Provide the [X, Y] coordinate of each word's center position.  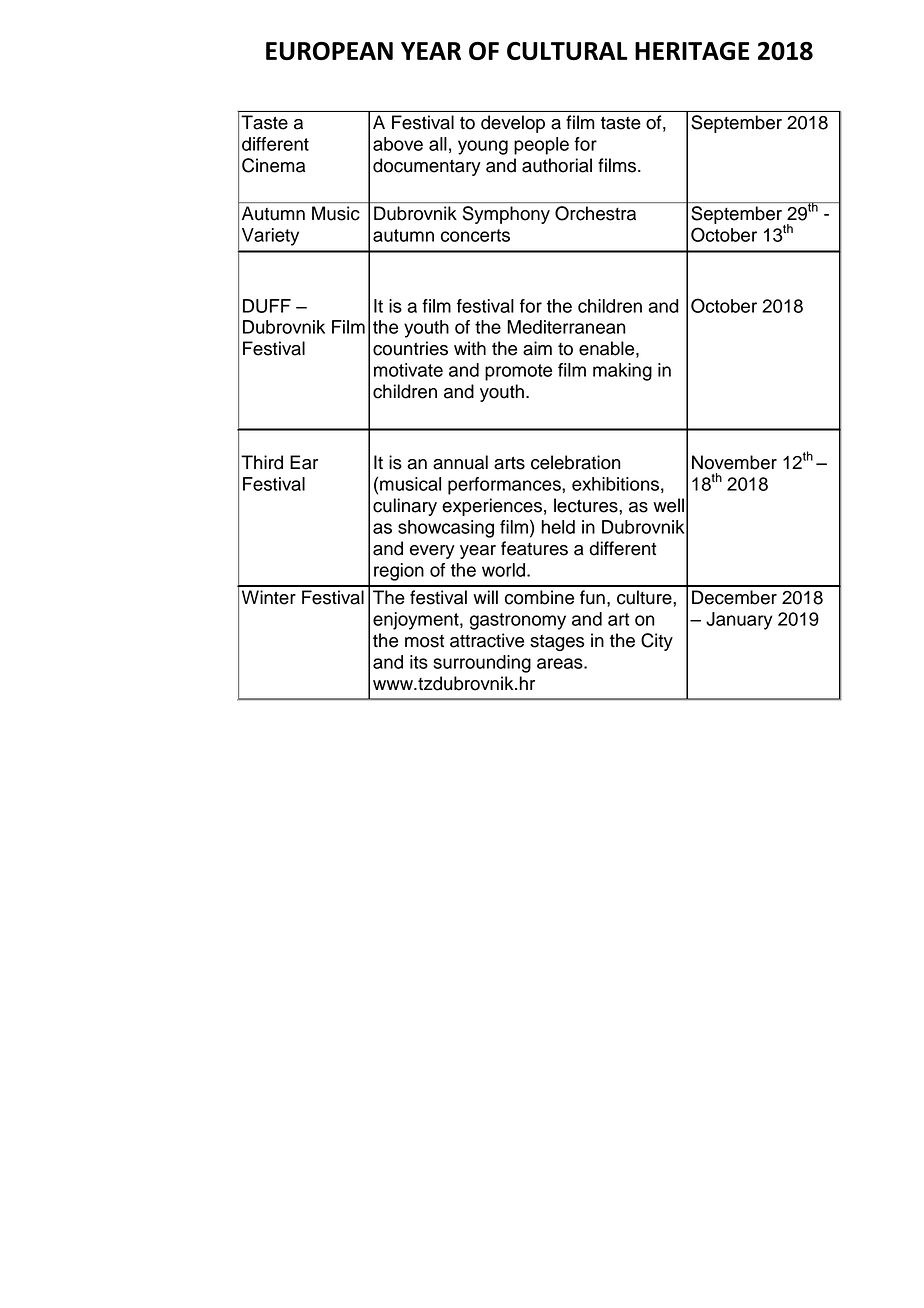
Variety [270, 237]
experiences [492, 507]
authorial [557, 165]
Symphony [506, 215]
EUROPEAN [329, 51]
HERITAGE [692, 51]
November [734, 462]
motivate [408, 370]
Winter [269, 597]
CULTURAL [567, 51]
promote [518, 372]
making [622, 372]
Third [262, 462]
